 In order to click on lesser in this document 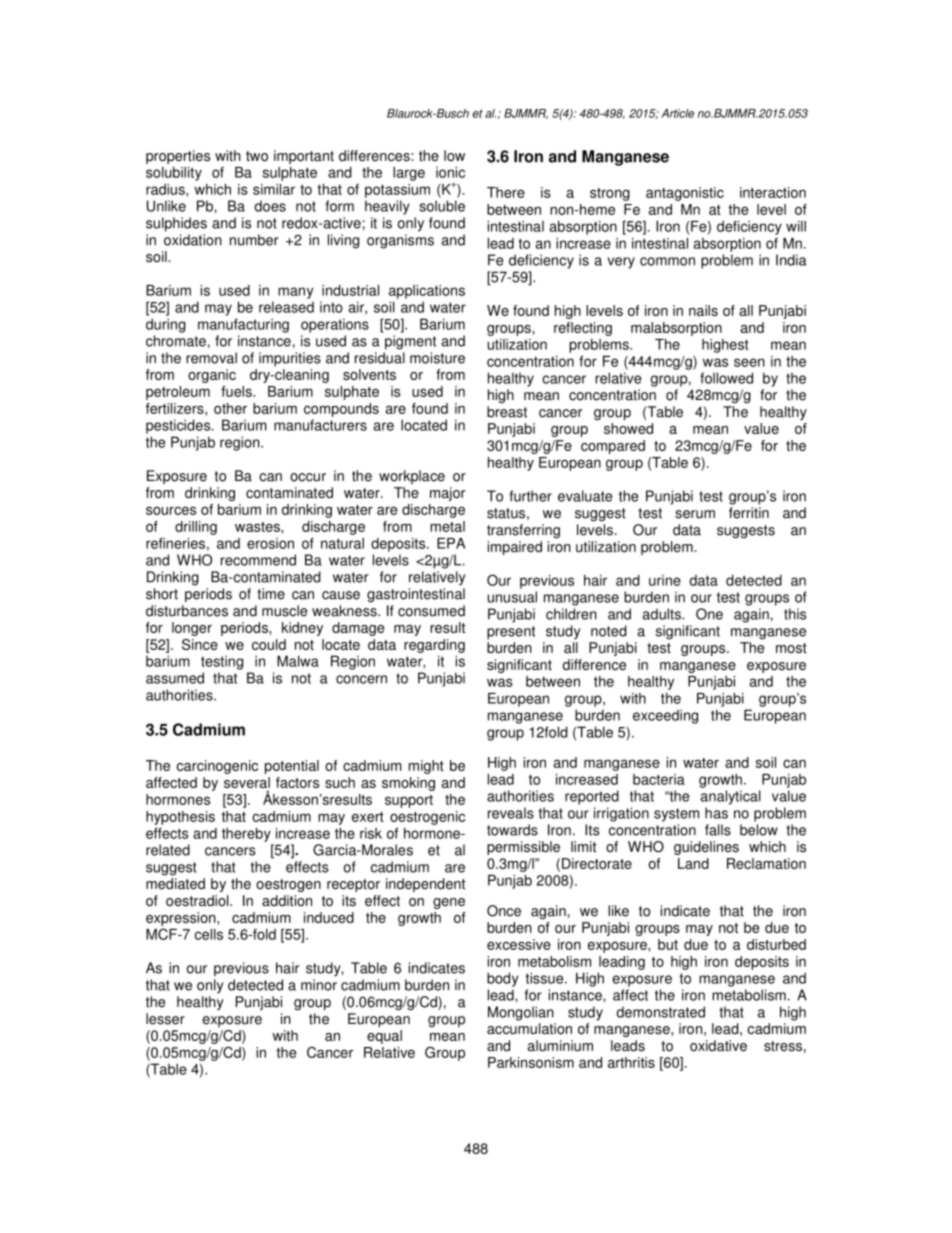, I will do `click(165, 1019)`.
